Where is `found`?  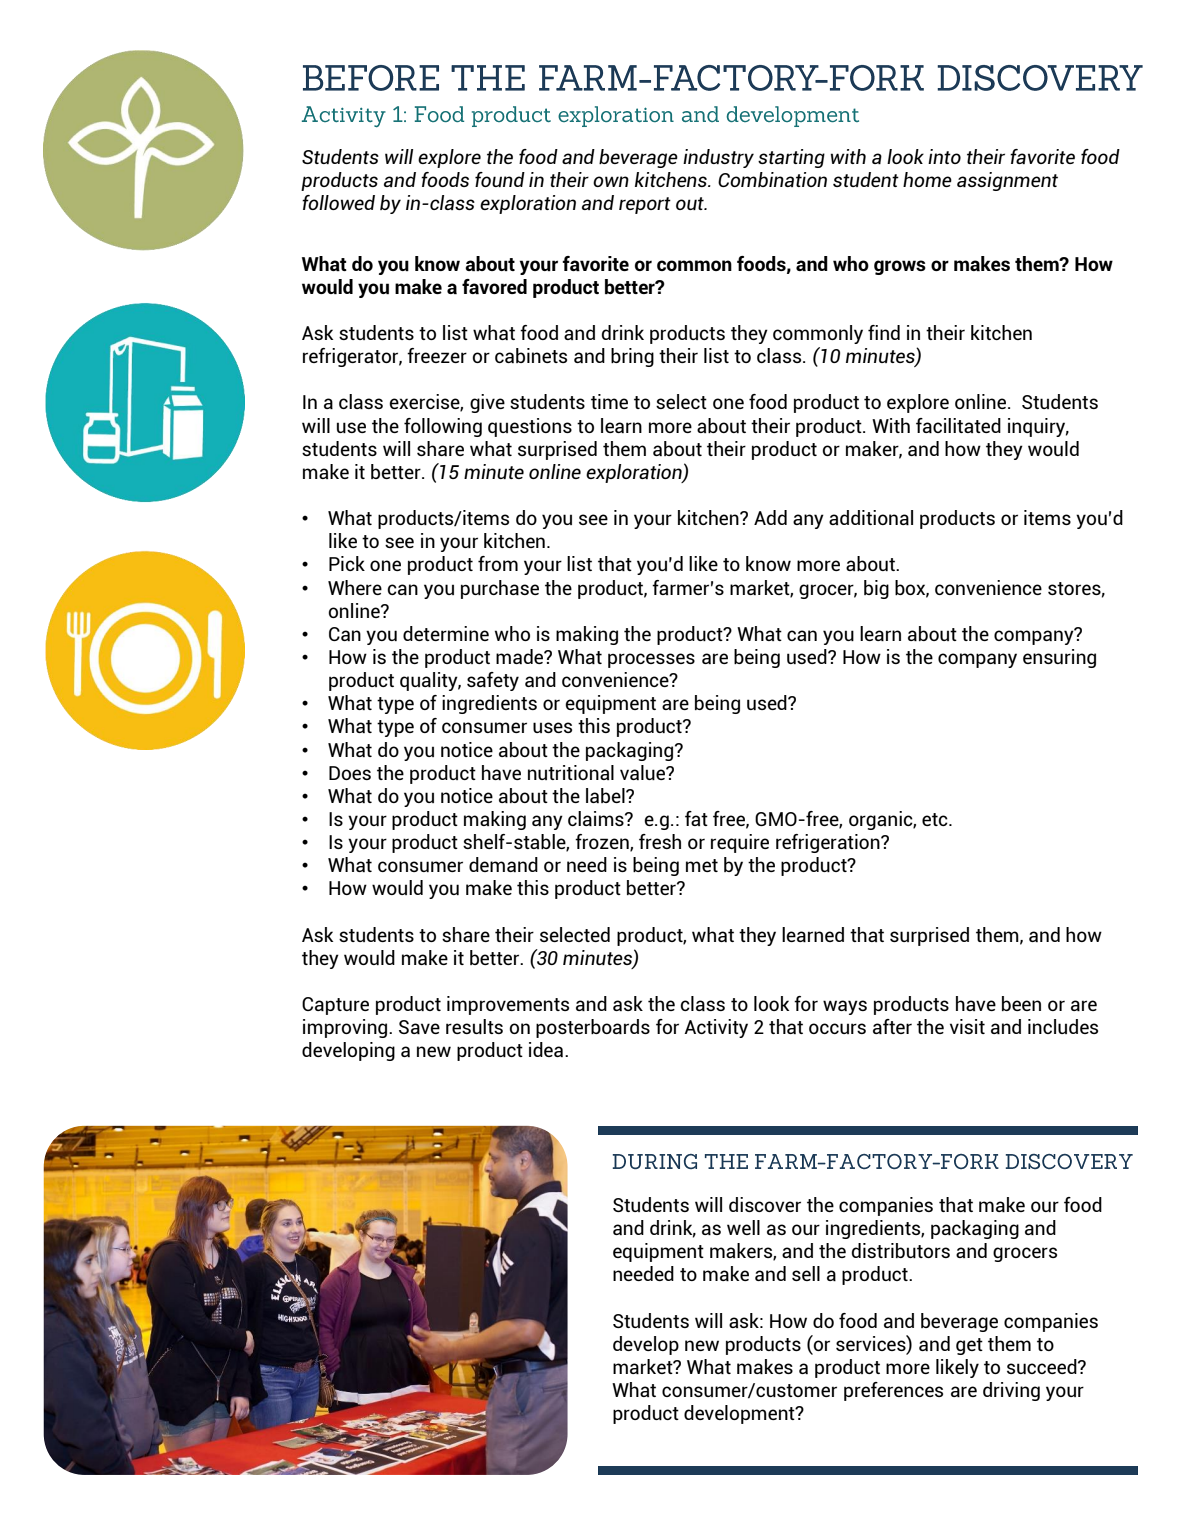 found is located at coordinates (500, 179).
